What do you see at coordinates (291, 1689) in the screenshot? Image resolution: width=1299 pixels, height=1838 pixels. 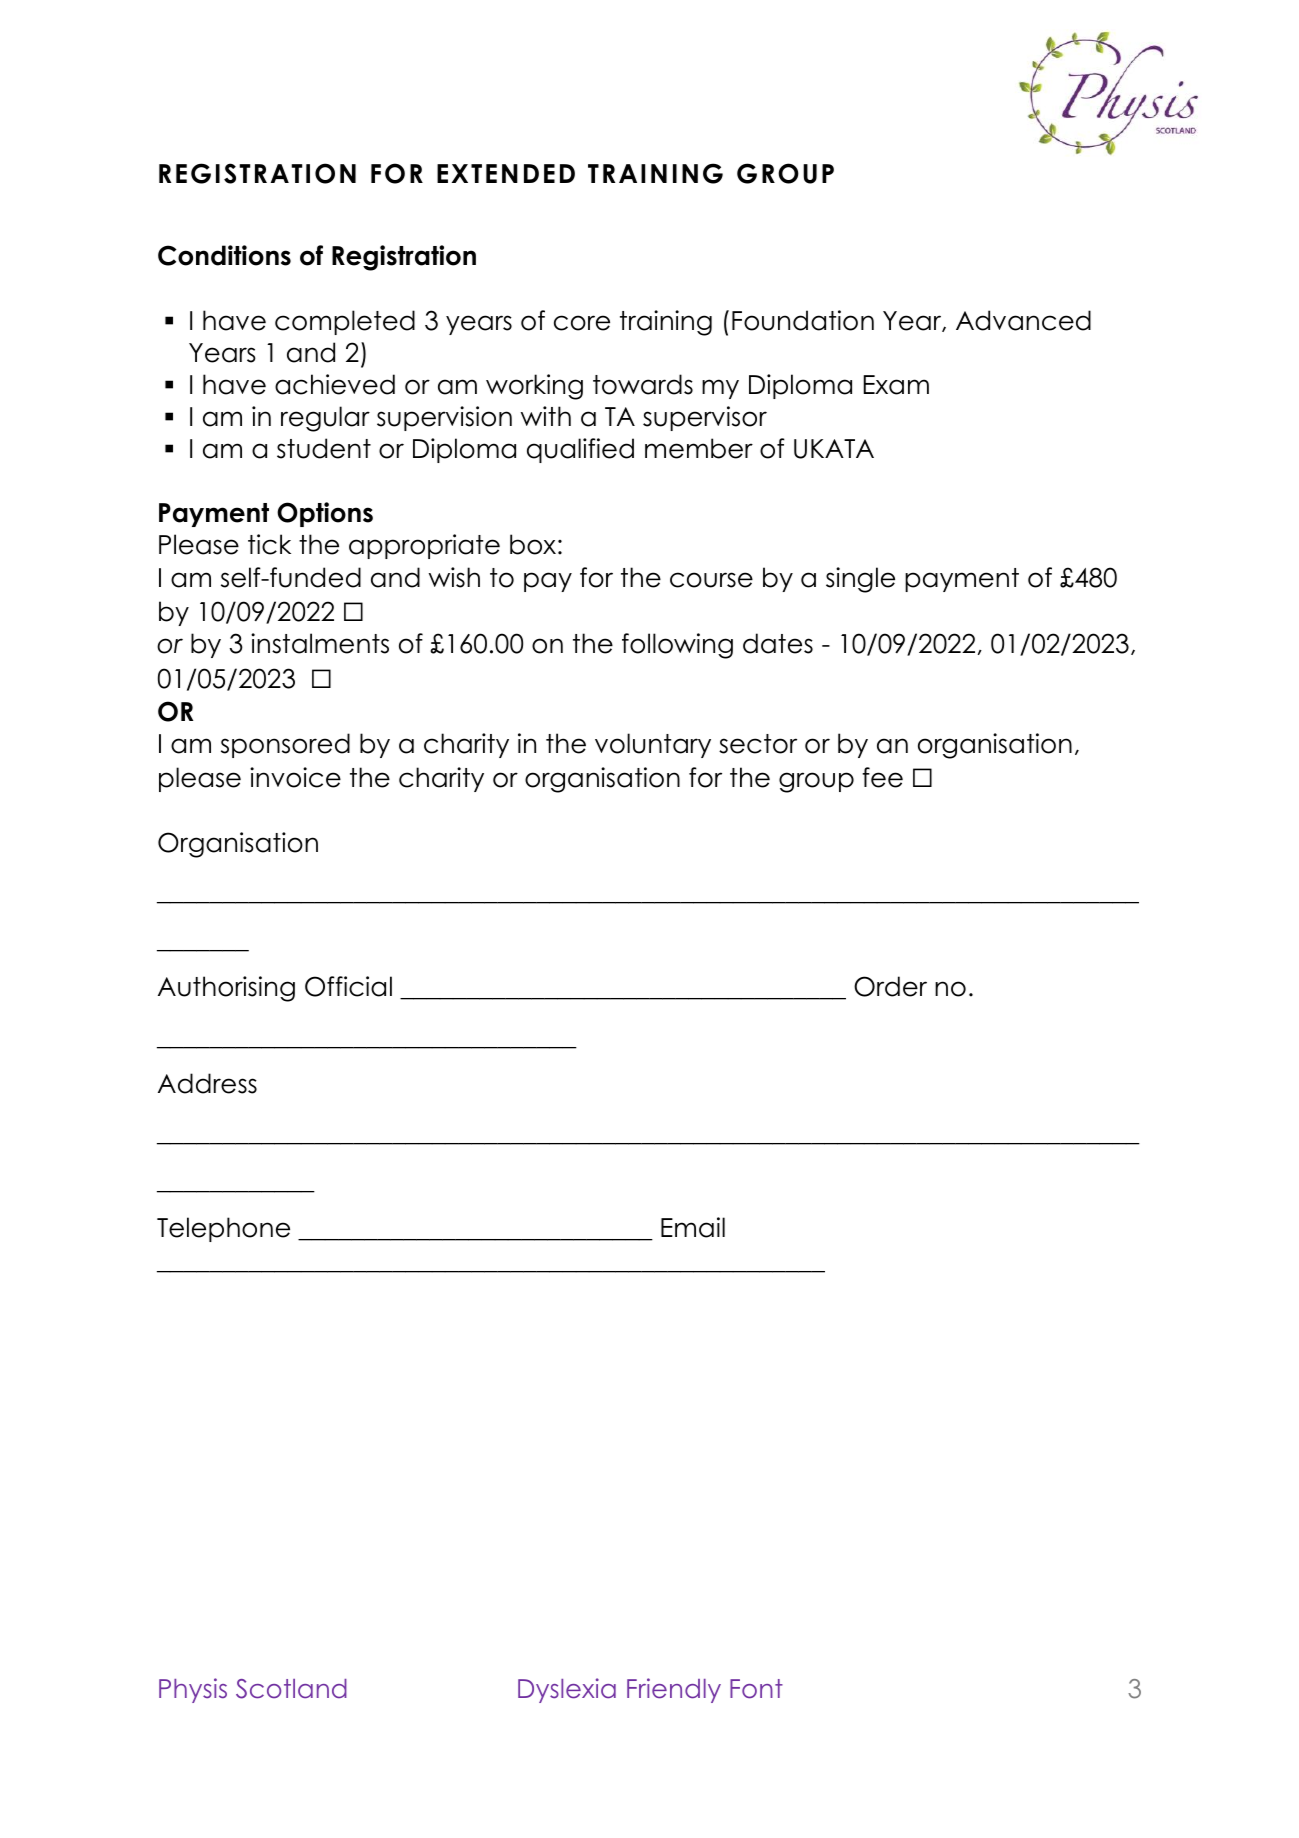 I see `Scotland` at bounding box center [291, 1689].
